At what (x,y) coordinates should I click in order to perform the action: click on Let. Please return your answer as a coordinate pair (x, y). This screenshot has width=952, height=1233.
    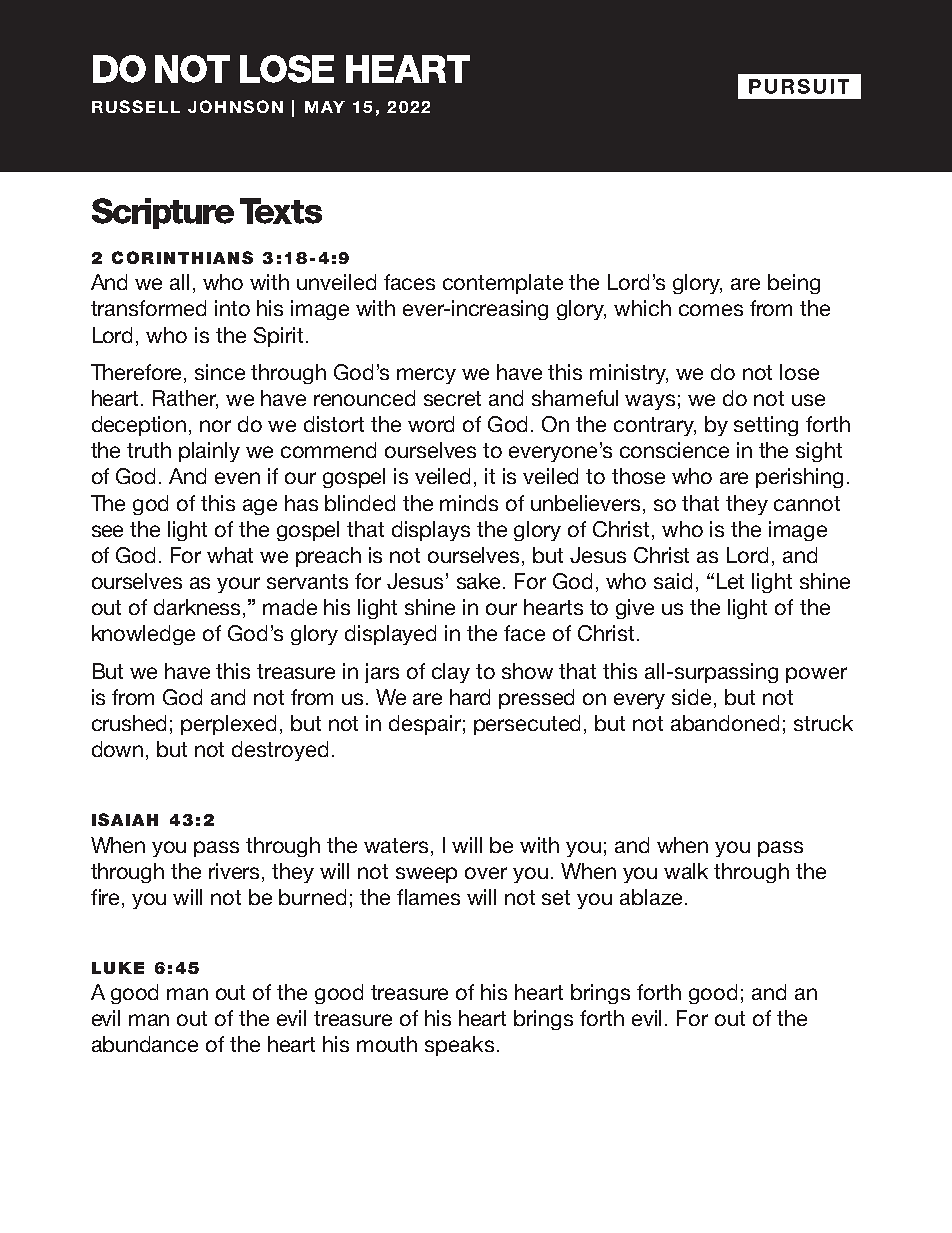
    Looking at the image, I should click on (730, 581).
